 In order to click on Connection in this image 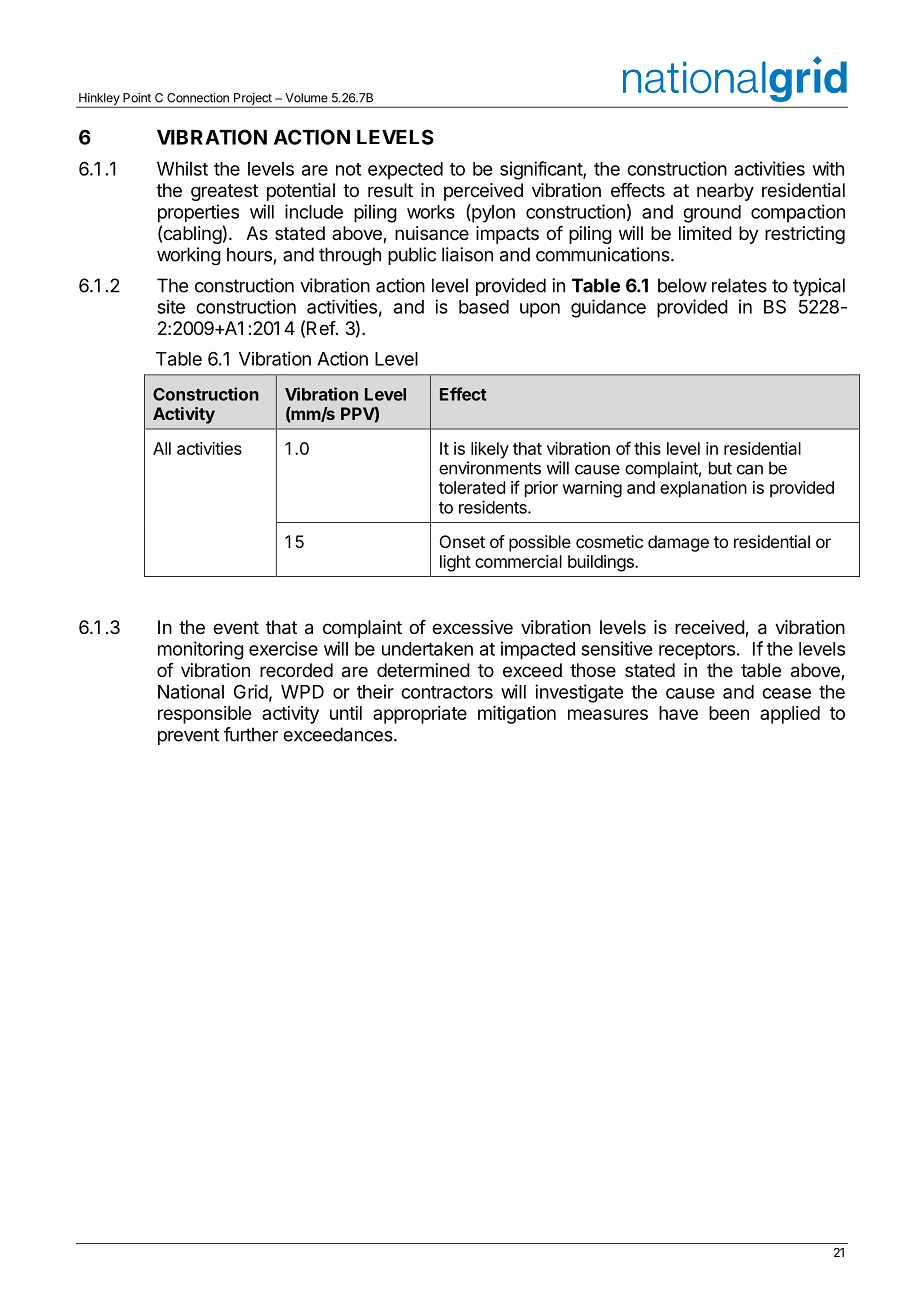, I will do `click(198, 98)`.
